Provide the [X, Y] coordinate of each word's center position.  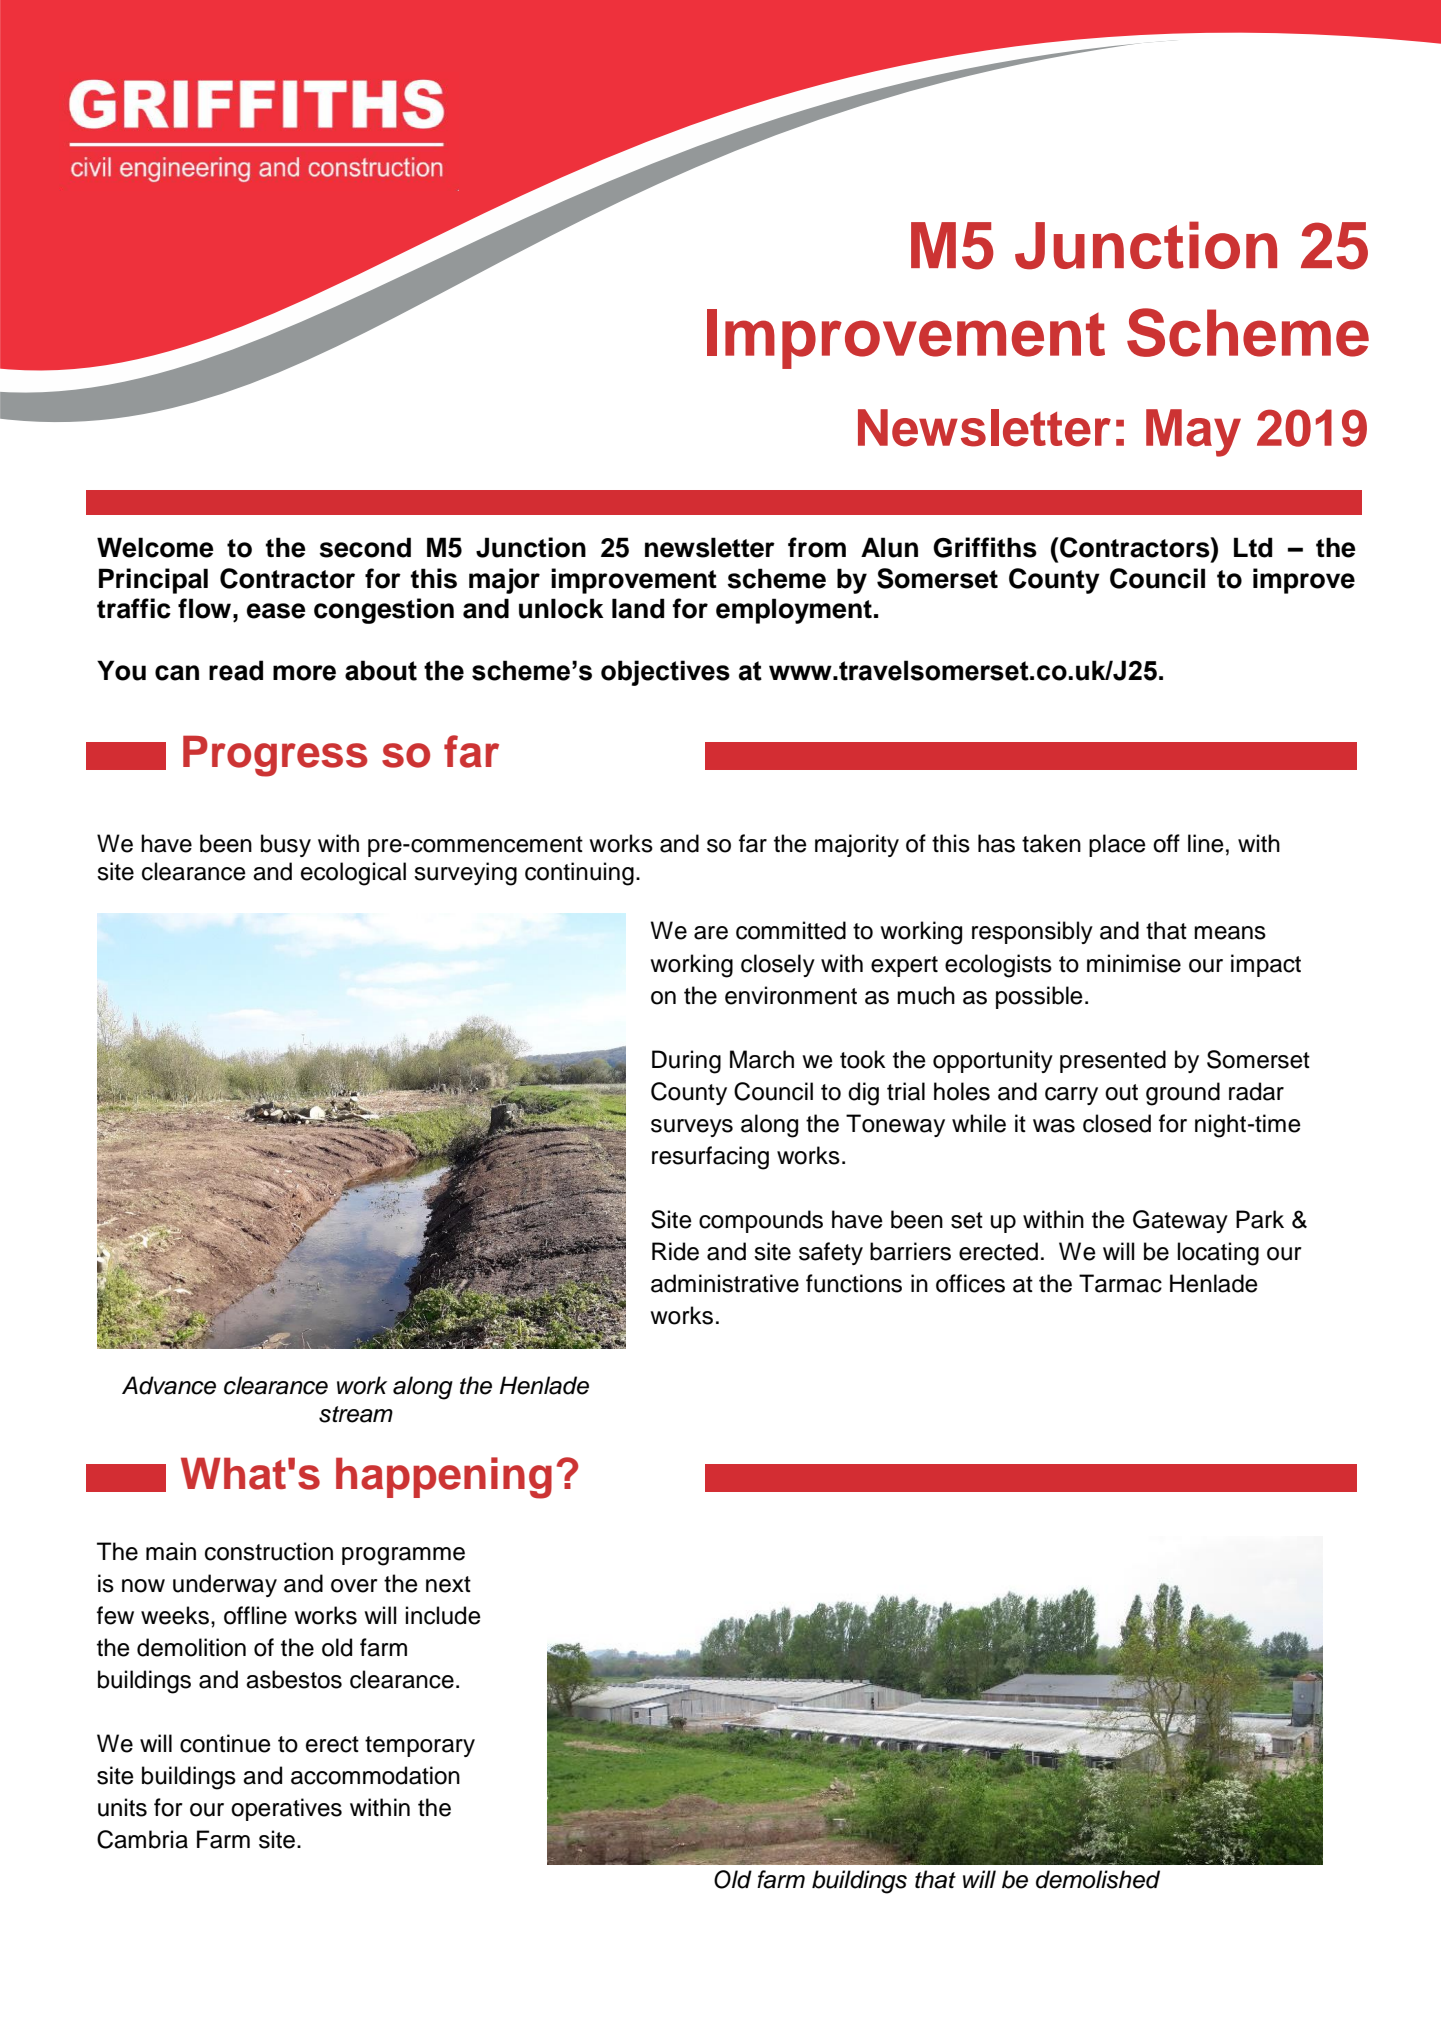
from [817, 547]
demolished [1098, 1879]
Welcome [155, 547]
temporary [420, 1746]
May [1193, 433]
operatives [286, 1809]
